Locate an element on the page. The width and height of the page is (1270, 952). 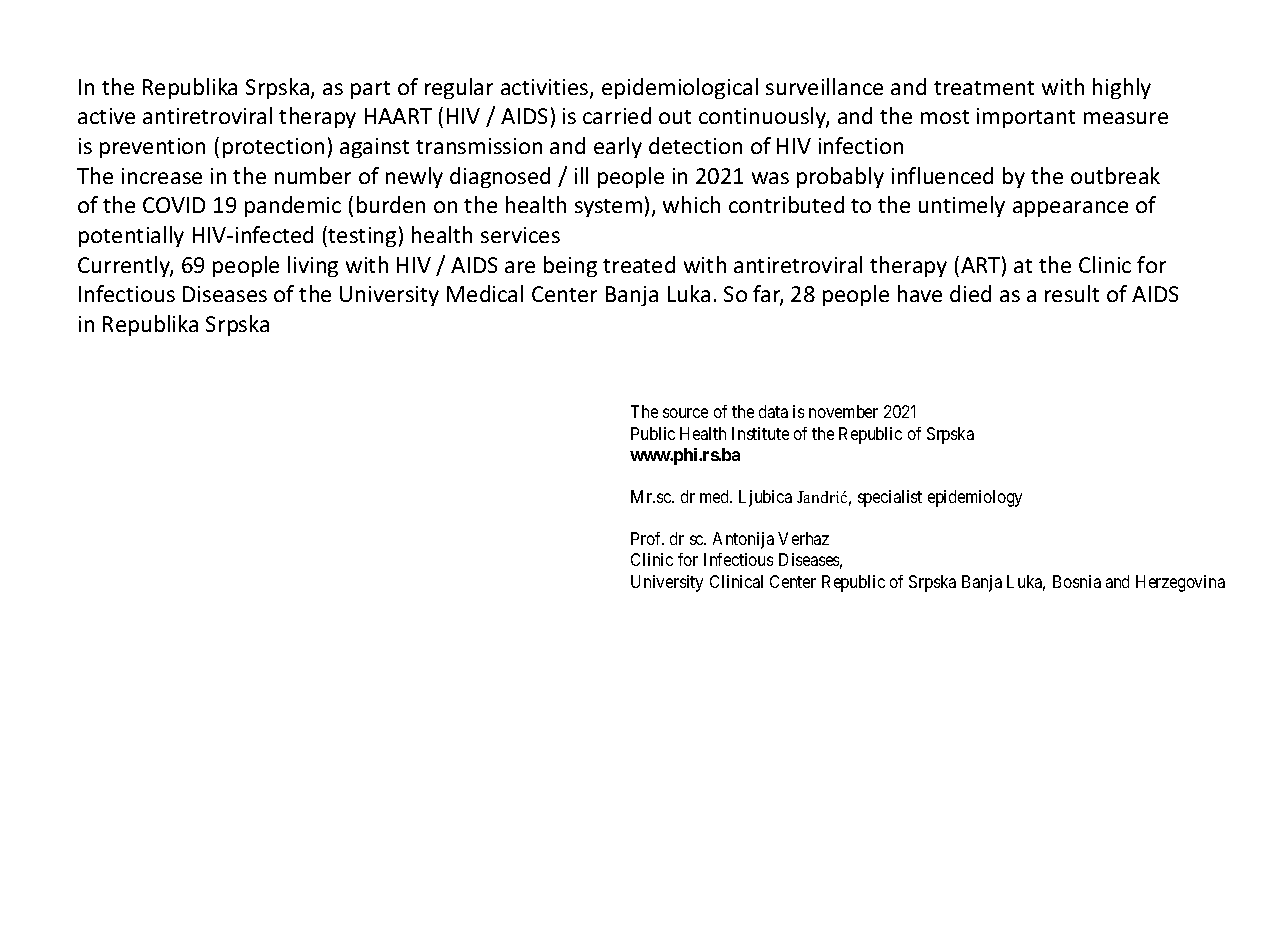
important is located at coordinates (1026, 118).
